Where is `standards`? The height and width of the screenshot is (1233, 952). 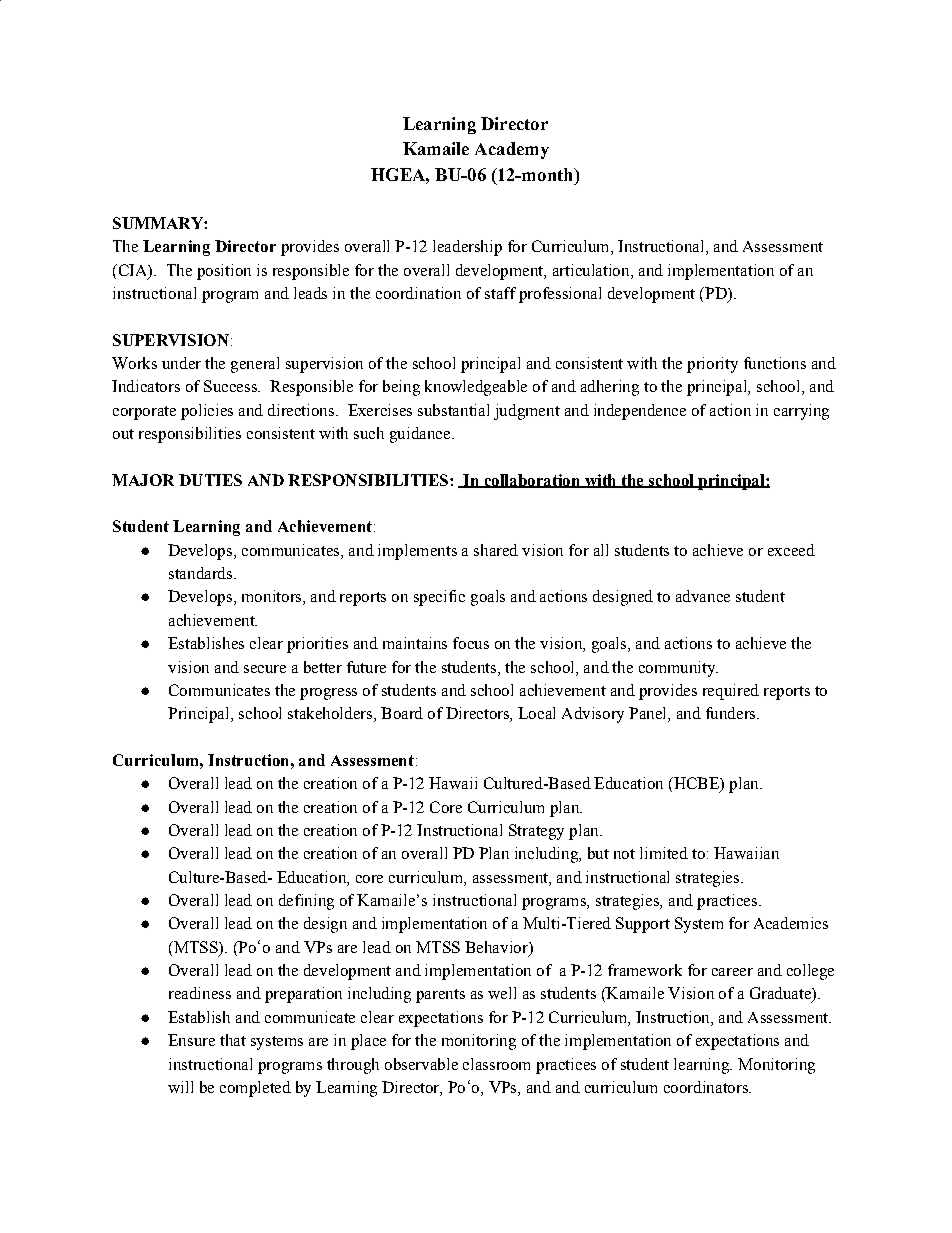 standards is located at coordinates (200, 573).
